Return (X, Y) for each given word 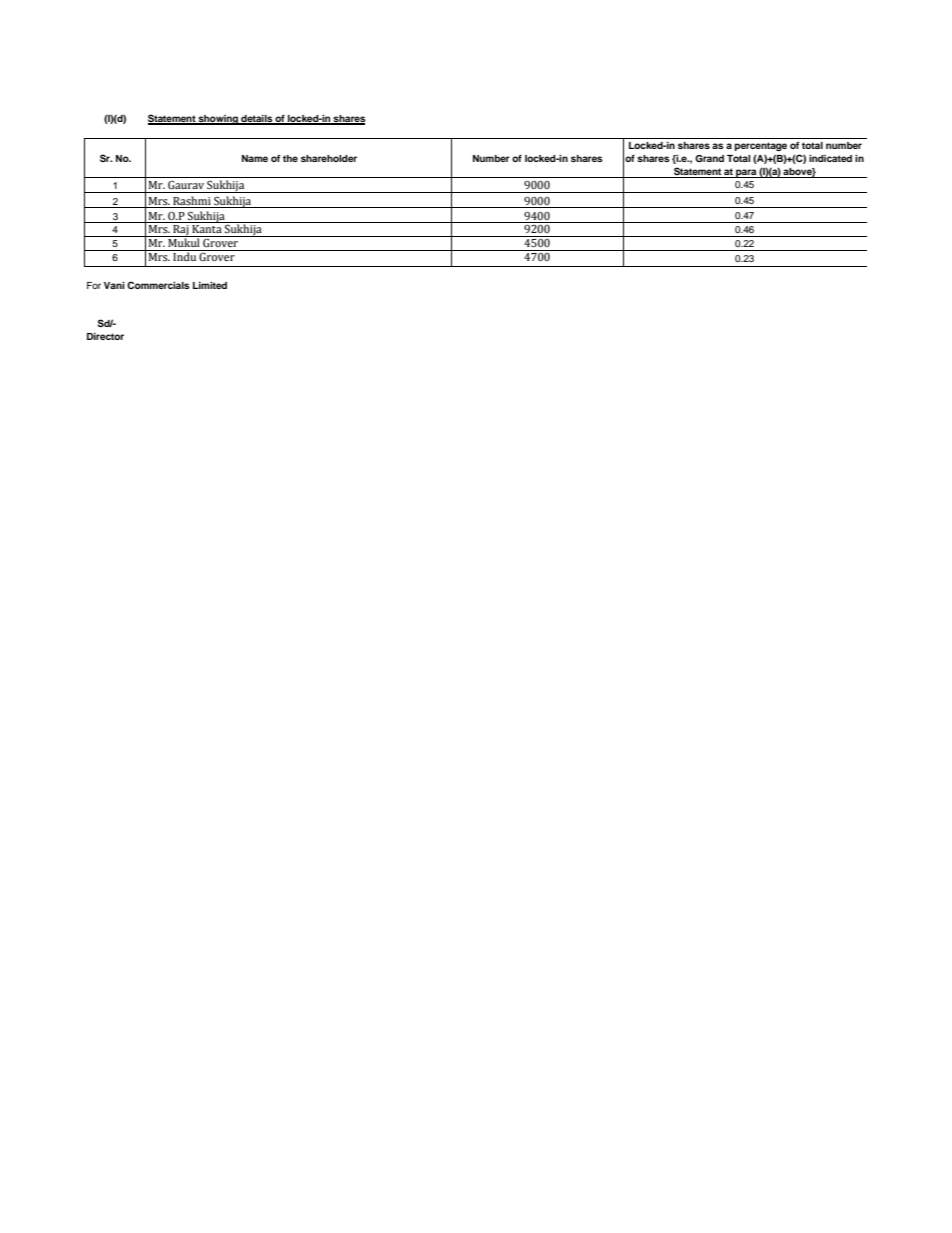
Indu (185, 255)
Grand (709, 158)
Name (255, 158)
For (94, 285)
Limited (210, 285)
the (290, 158)
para (746, 173)
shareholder (329, 158)
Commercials (158, 285)
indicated (830, 158)
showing (218, 120)
